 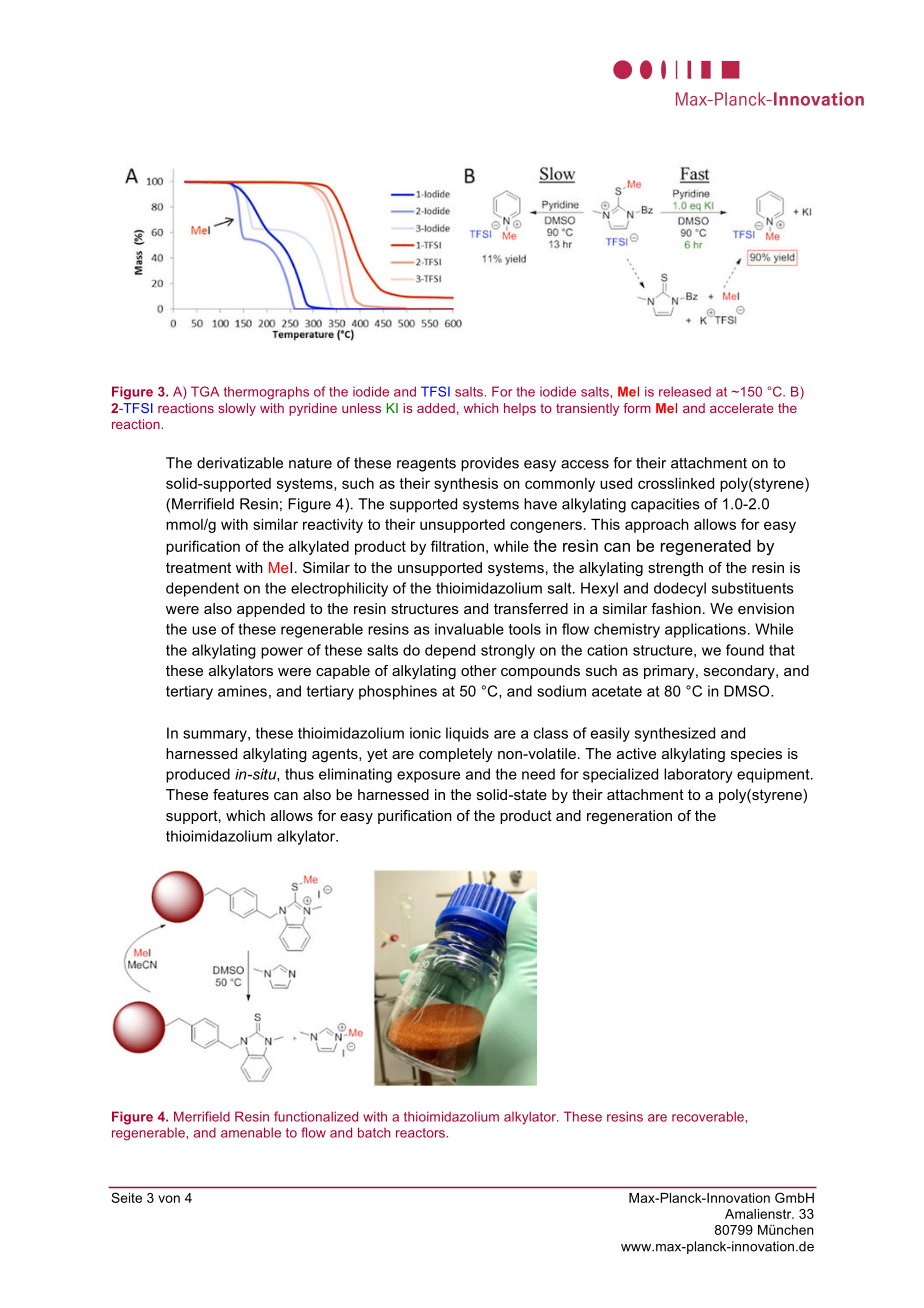 What do you see at coordinates (436, 408) in the document?
I see `added` at bounding box center [436, 408].
